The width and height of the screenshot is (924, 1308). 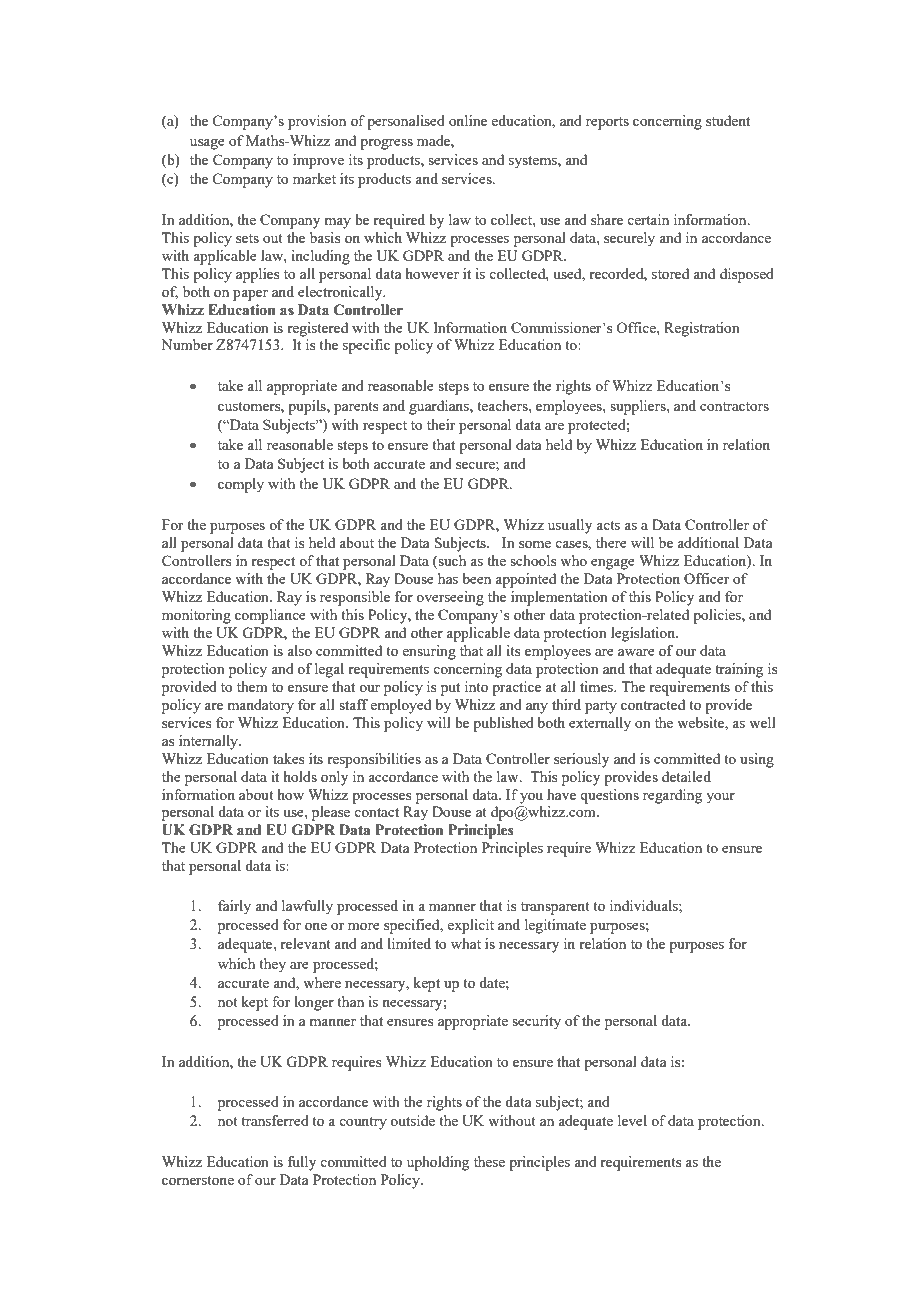 I want to click on your, so click(x=720, y=798).
